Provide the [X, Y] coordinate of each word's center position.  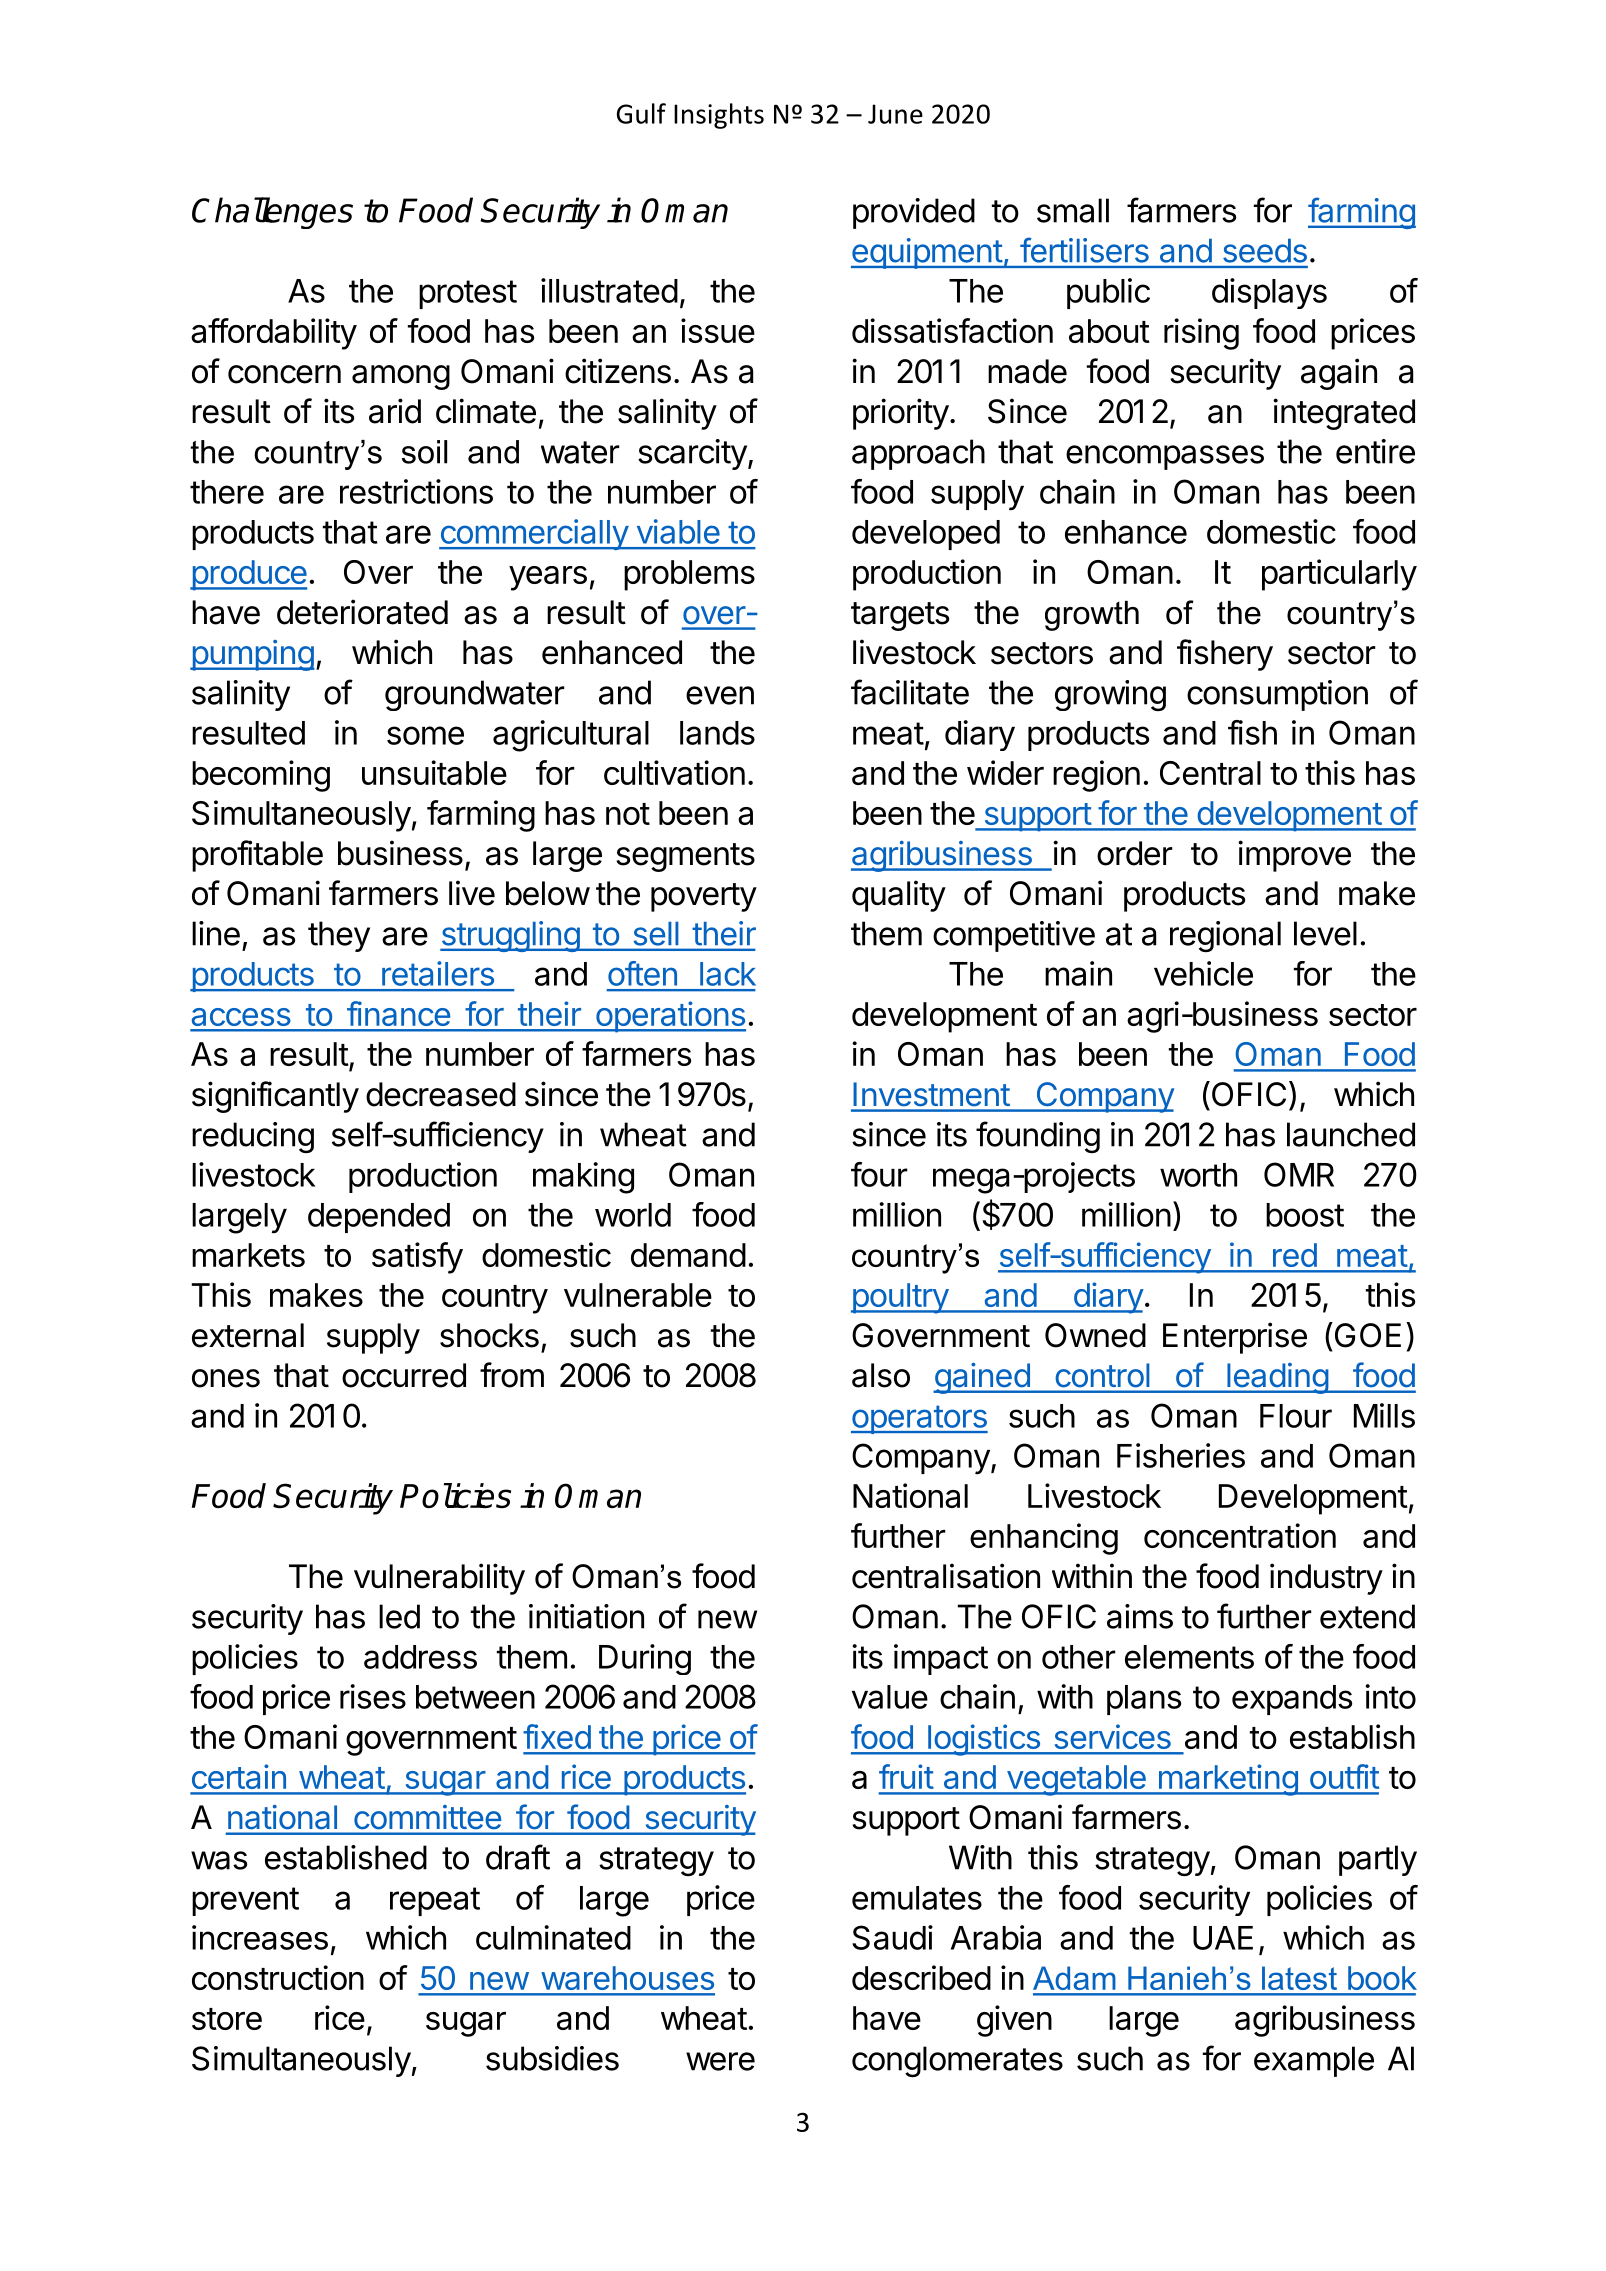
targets [900, 616]
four [879, 1174]
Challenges [272, 213]
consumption [1277, 695]
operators [919, 1419]
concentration [1240, 1535]
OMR [1299, 1174]
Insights [719, 116]
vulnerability [439, 1579]
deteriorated [362, 612]
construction [278, 1977]
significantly [275, 1097]
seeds [1265, 251]
